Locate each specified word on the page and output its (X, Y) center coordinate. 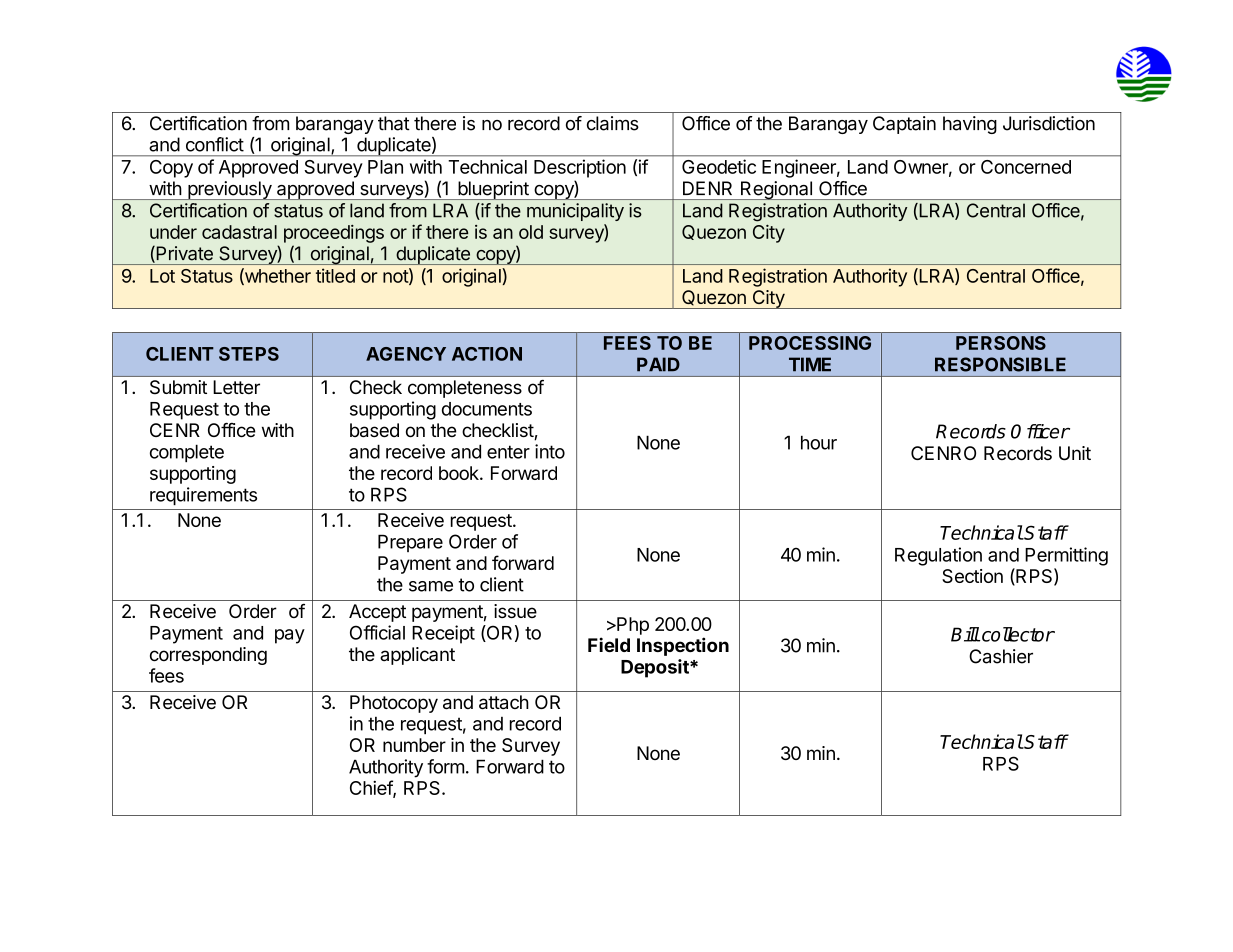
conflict (215, 144)
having (970, 125)
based (374, 430)
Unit (1075, 453)
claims (613, 123)
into (550, 451)
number (414, 745)
